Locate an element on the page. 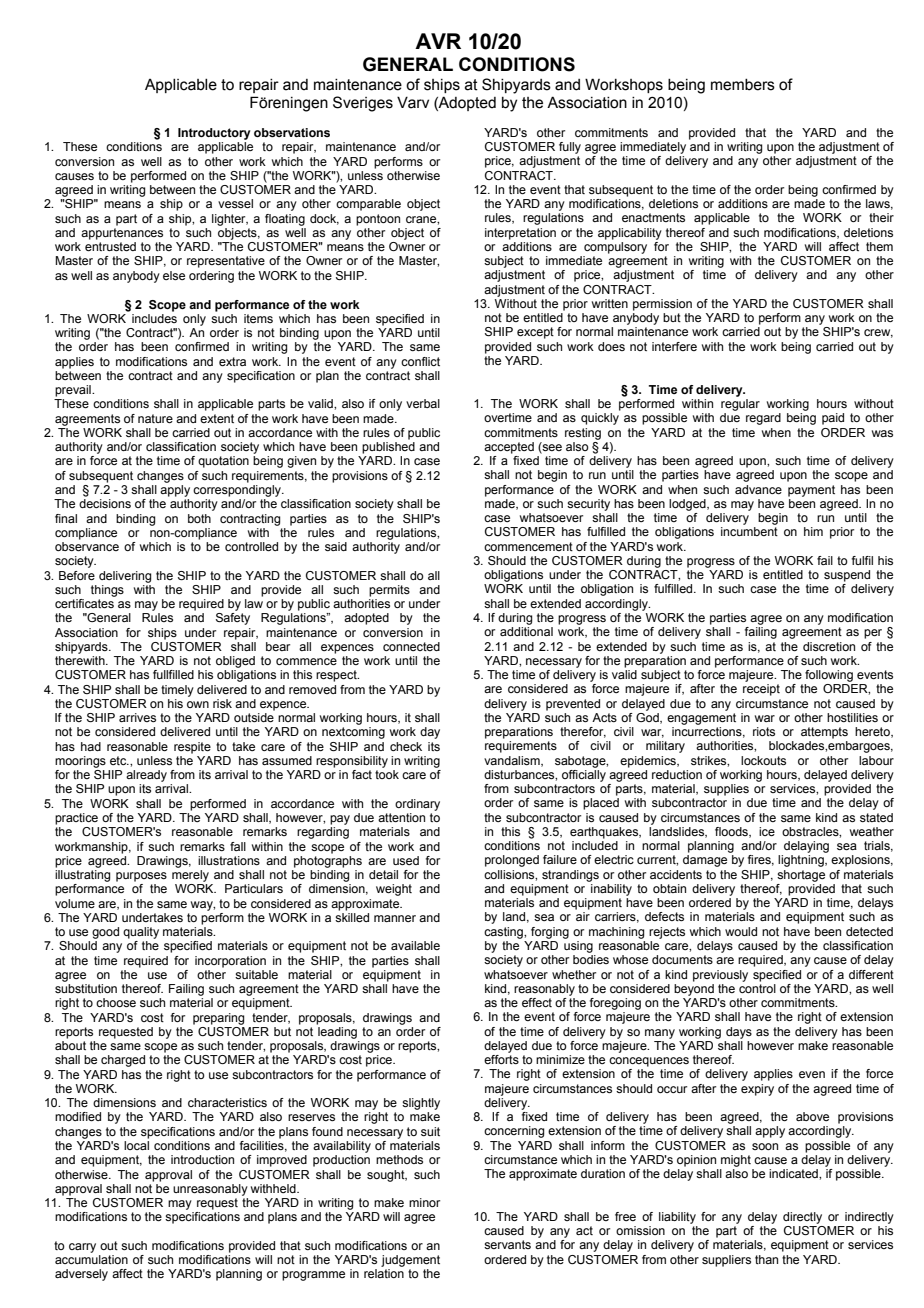 The height and width of the image is (1308, 924). lightning is located at coordinates (802, 861).
